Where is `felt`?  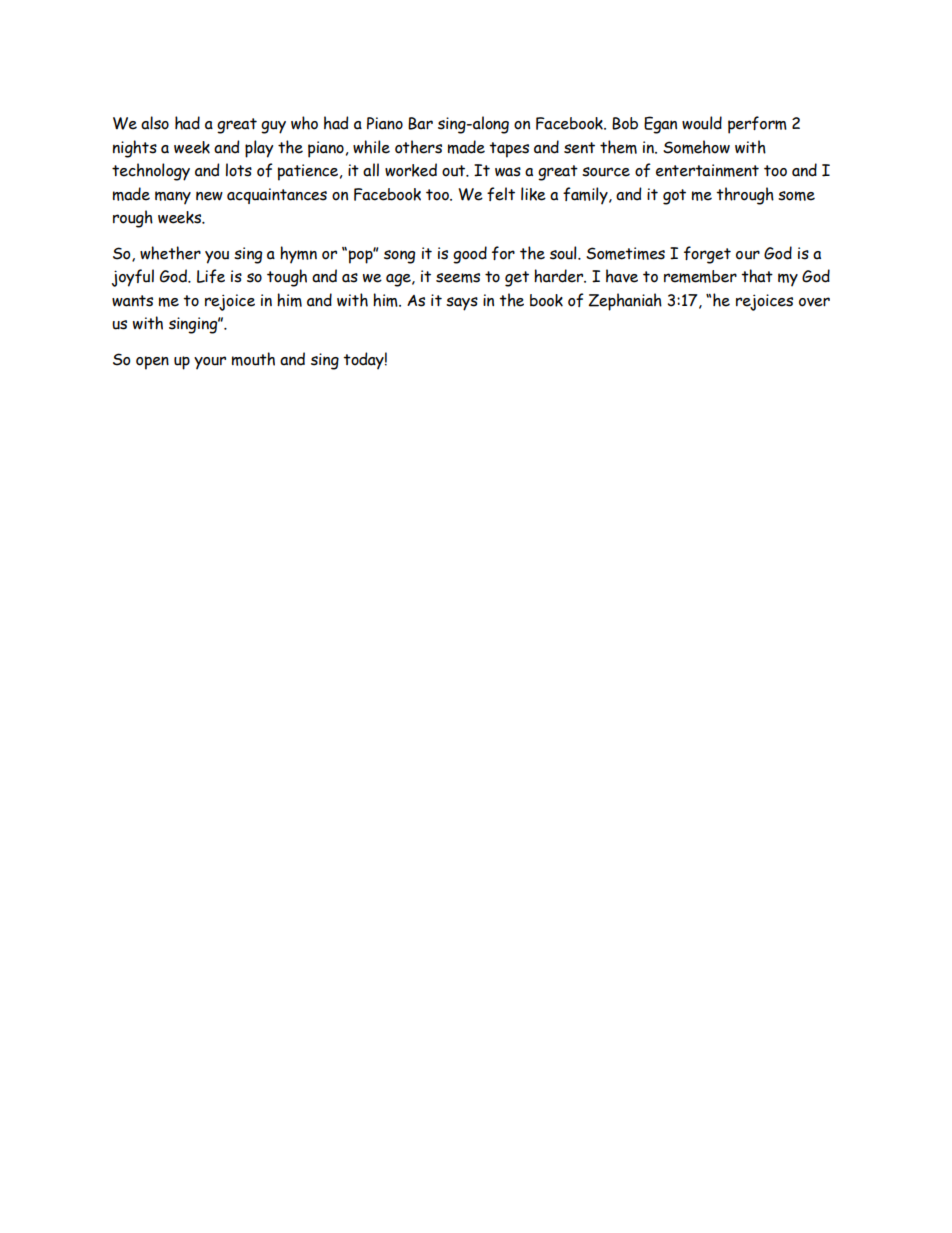 felt is located at coordinates (501, 194).
